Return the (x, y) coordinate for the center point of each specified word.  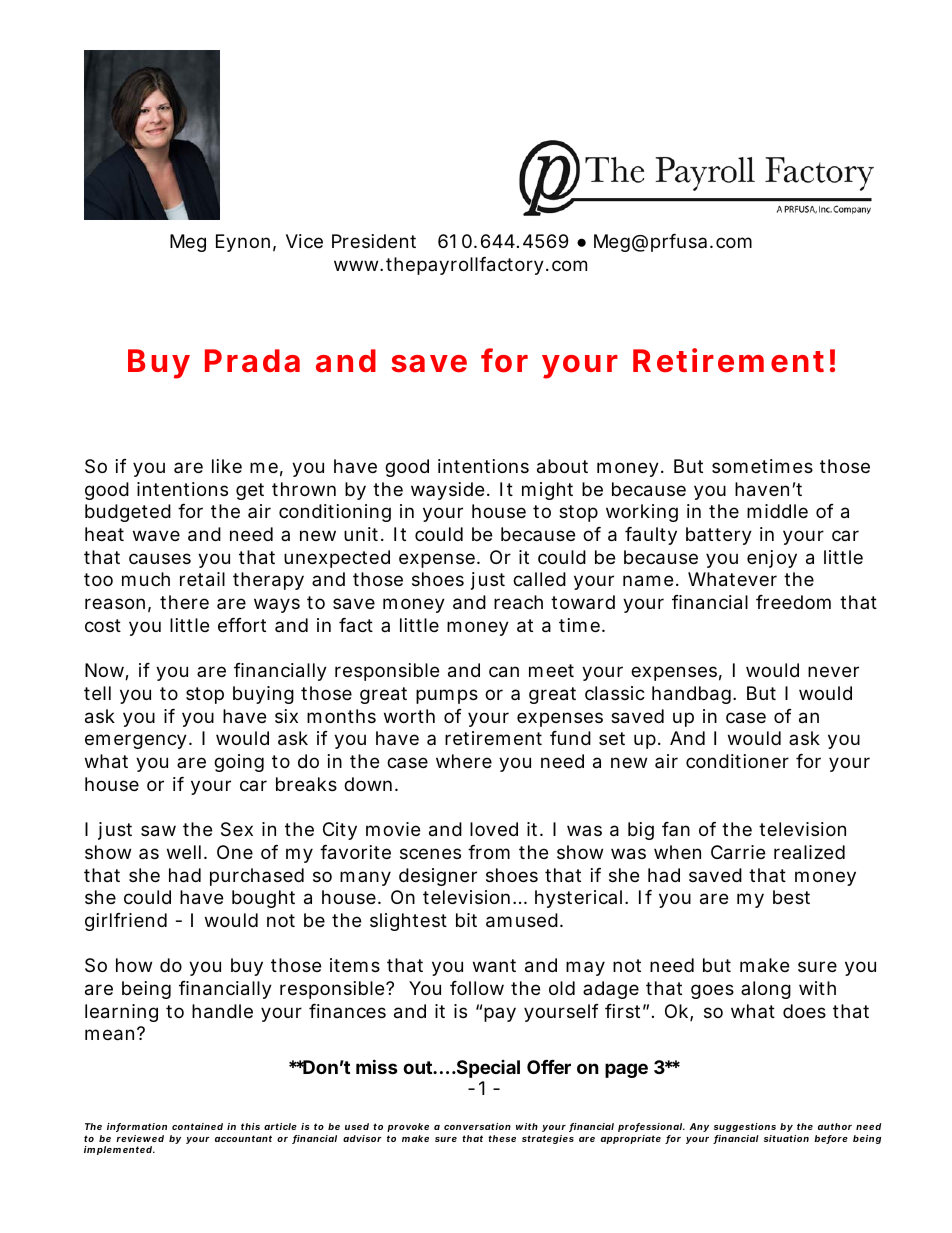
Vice (304, 241)
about (562, 466)
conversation (477, 1126)
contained (197, 1126)
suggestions (745, 1127)
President (374, 241)
